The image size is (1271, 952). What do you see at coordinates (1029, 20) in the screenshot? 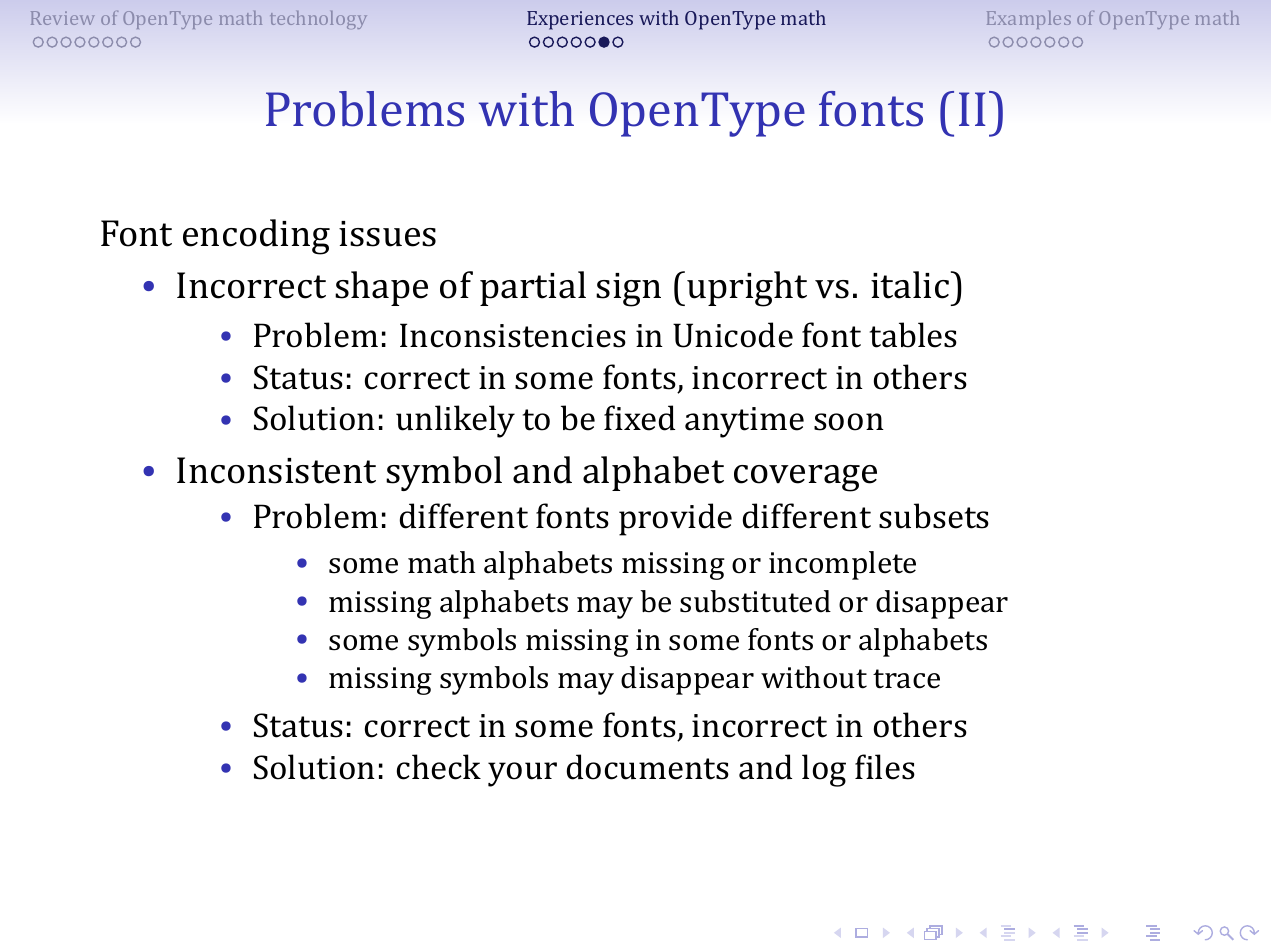
I see `Examples` at bounding box center [1029, 20].
